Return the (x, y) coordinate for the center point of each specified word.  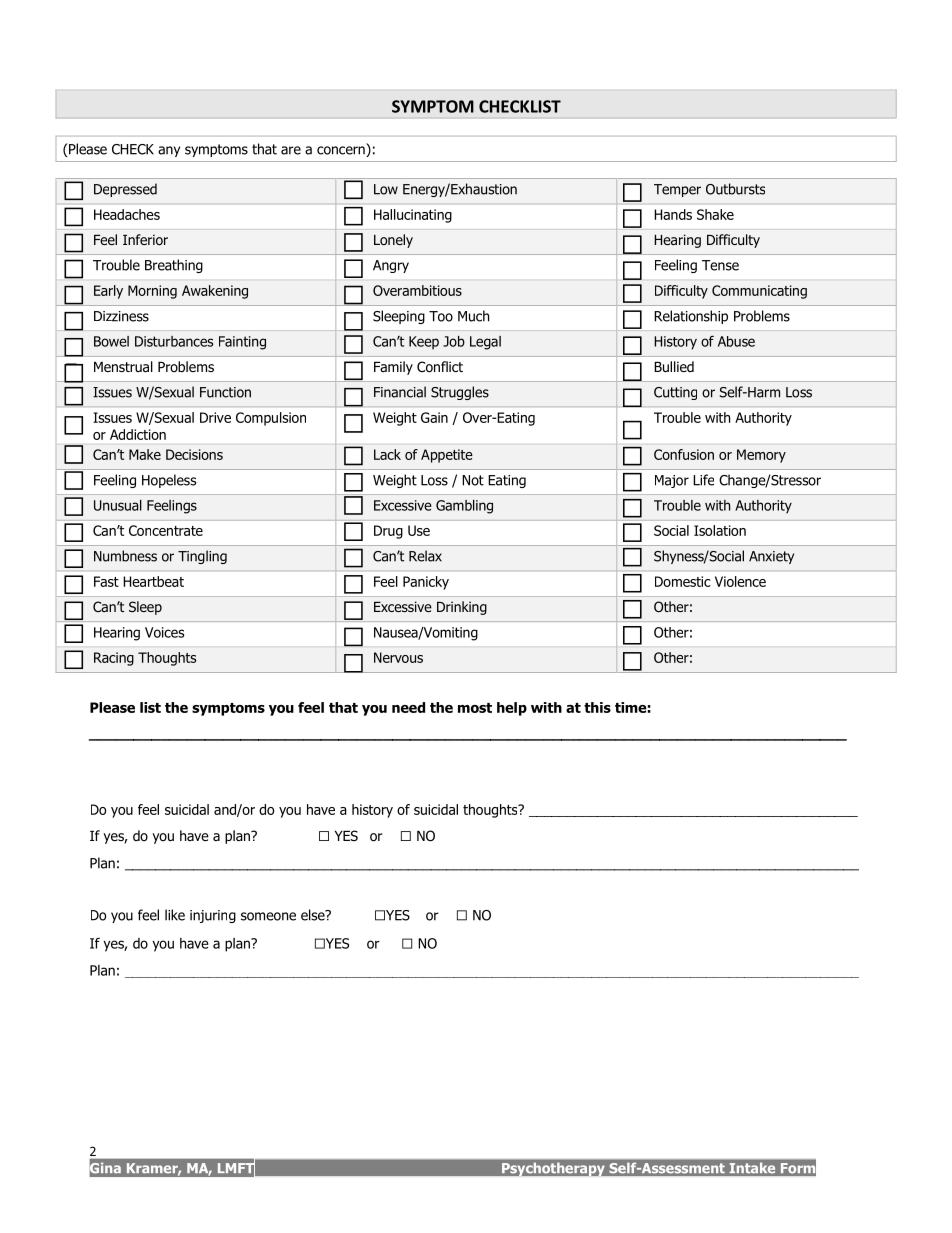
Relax (425, 556)
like (175, 915)
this (597, 707)
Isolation (720, 530)
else (314, 915)
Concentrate (166, 530)
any (169, 151)
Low (386, 189)
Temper (677, 190)
